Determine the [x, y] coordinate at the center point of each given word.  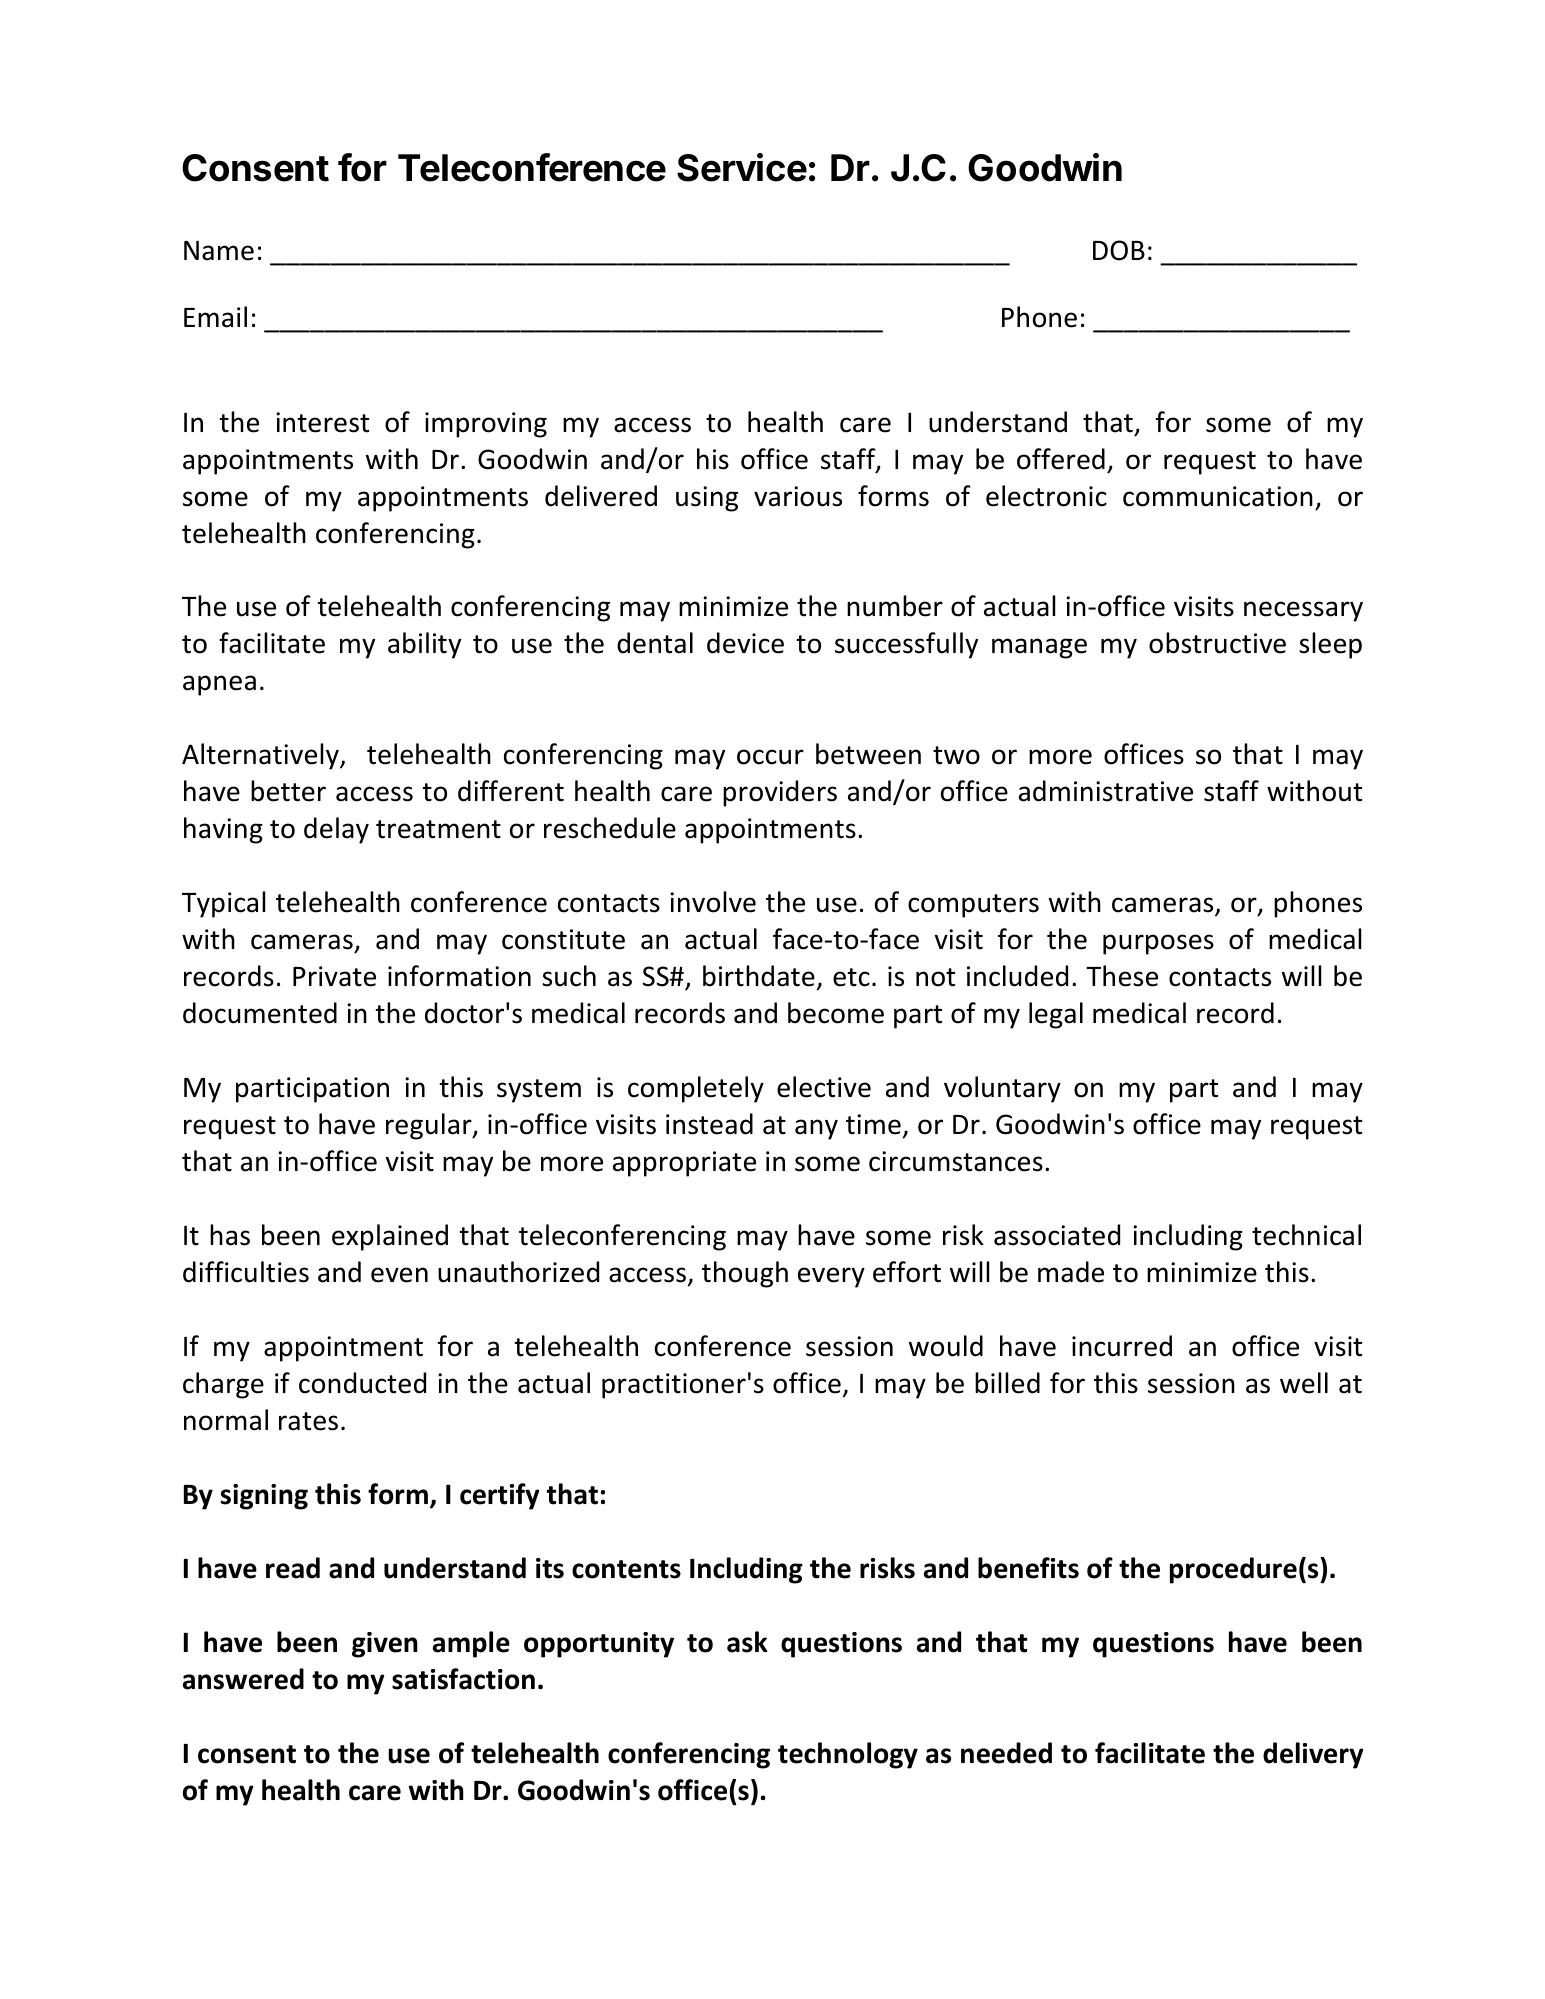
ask [747, 1642]
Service [742, 167]
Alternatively [261, 756]
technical [1306, 1235]
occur [770, 757]
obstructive [1217, 643]
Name [219, 251]
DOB [1119, 250]
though [745, 1274]
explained [390, 1237]
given [385, 1645]
